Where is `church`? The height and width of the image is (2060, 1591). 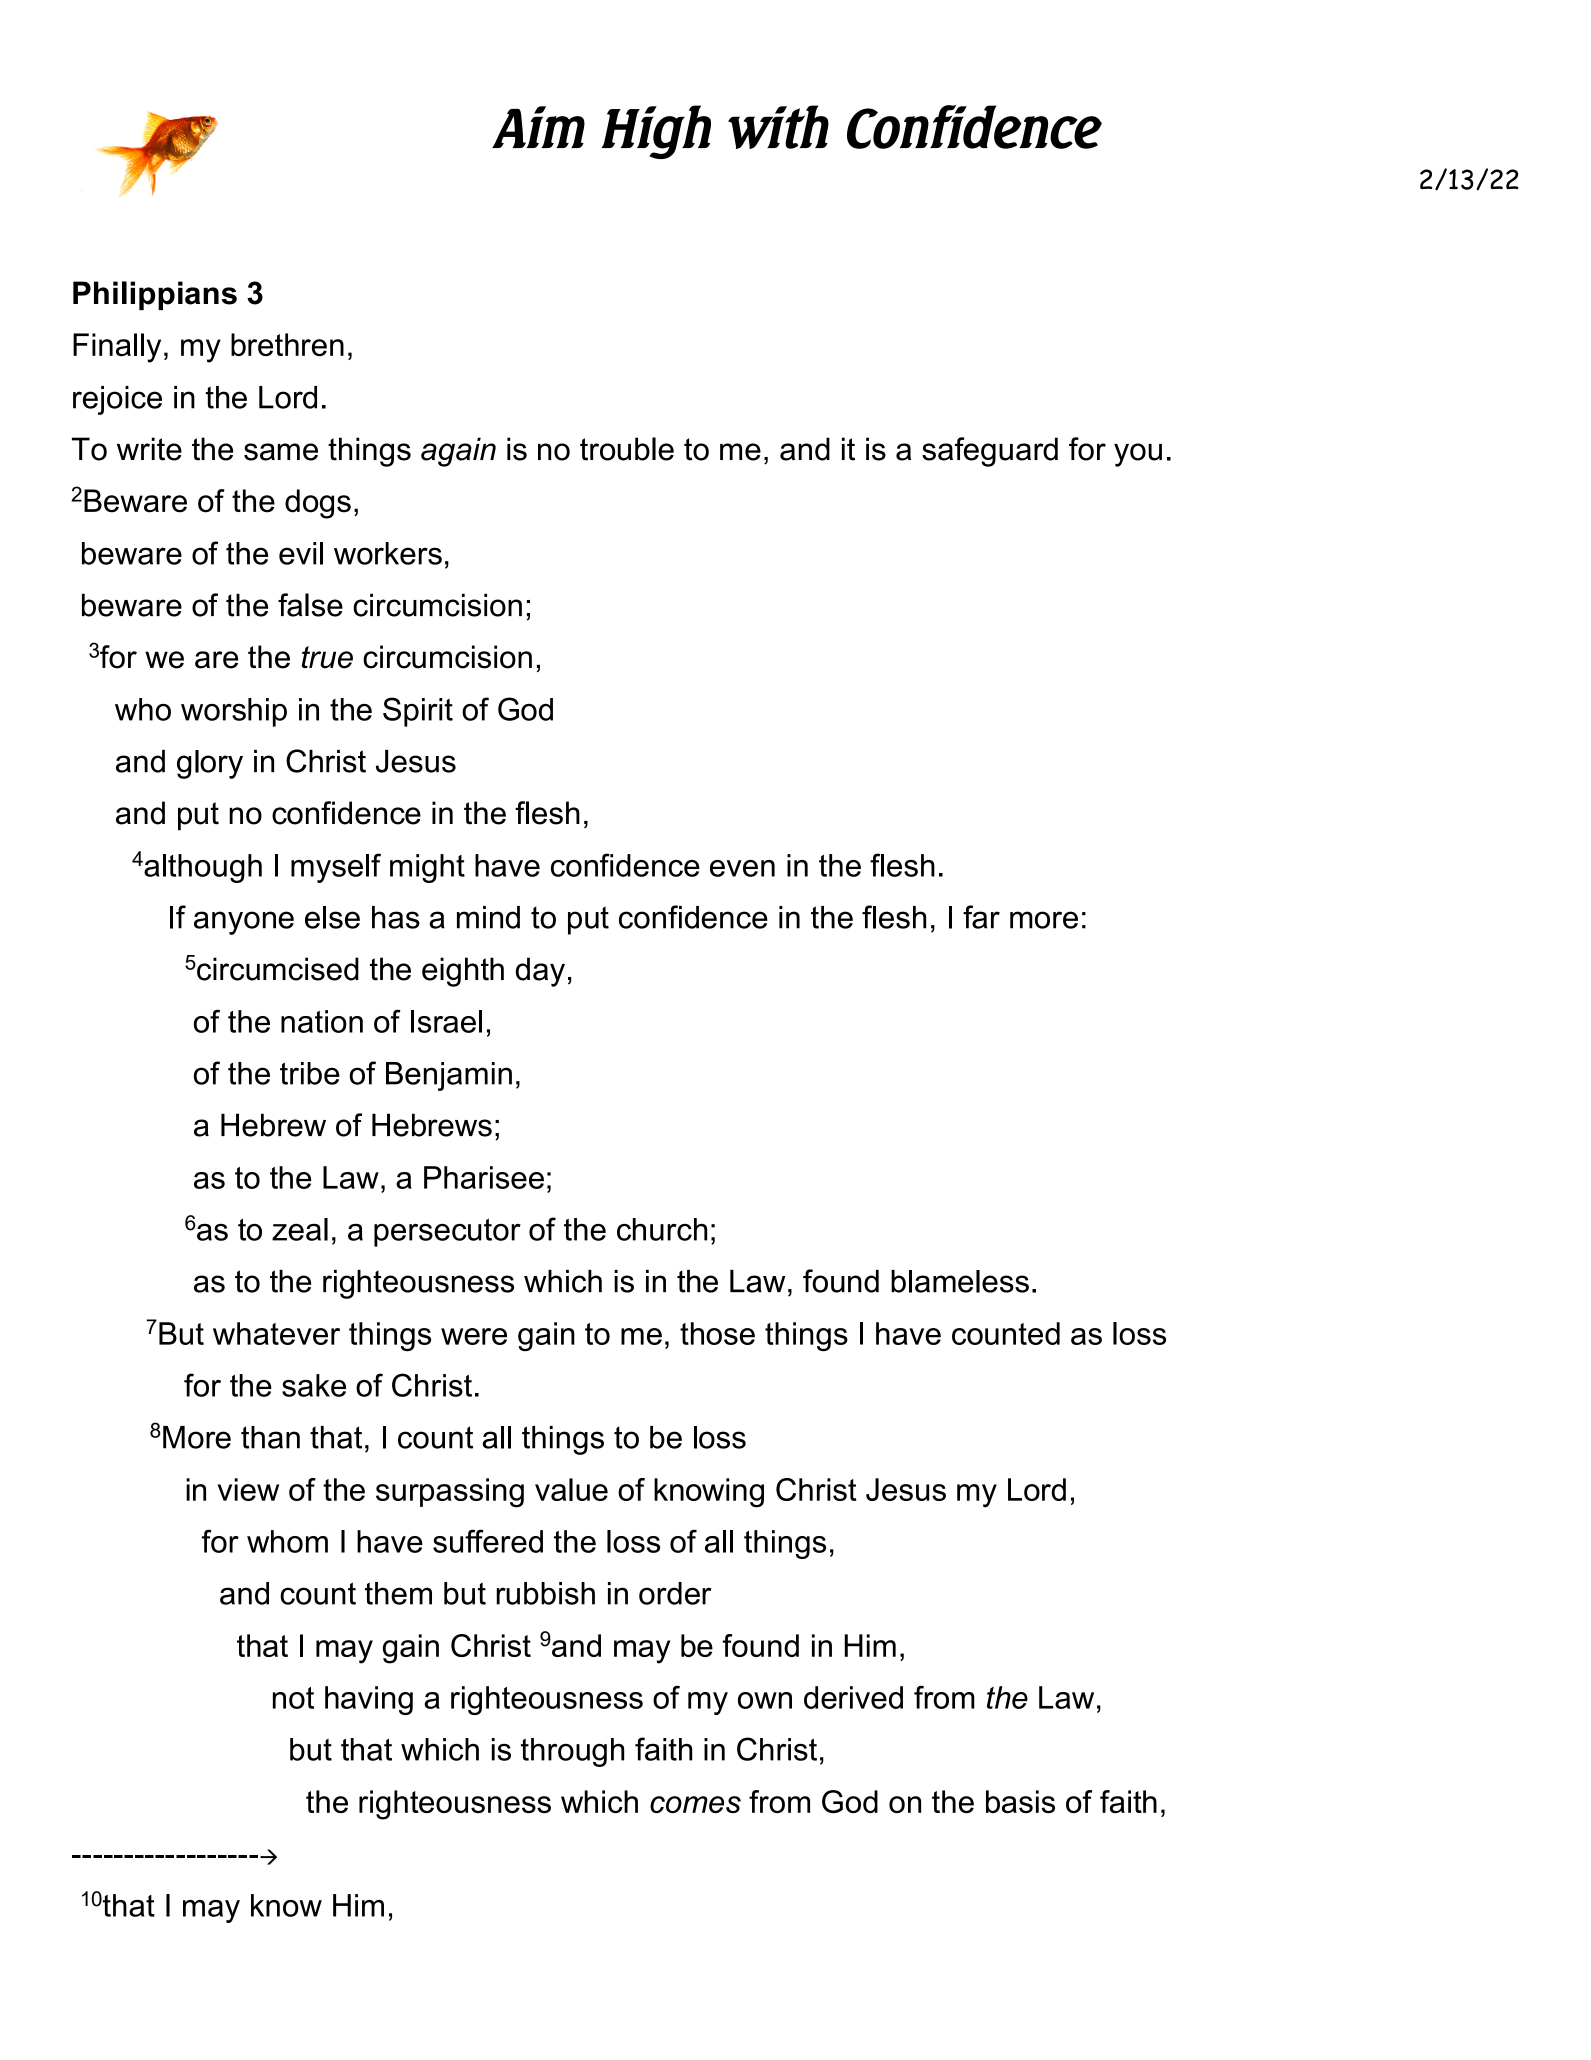
church is located at coordinates (662, 1229).
